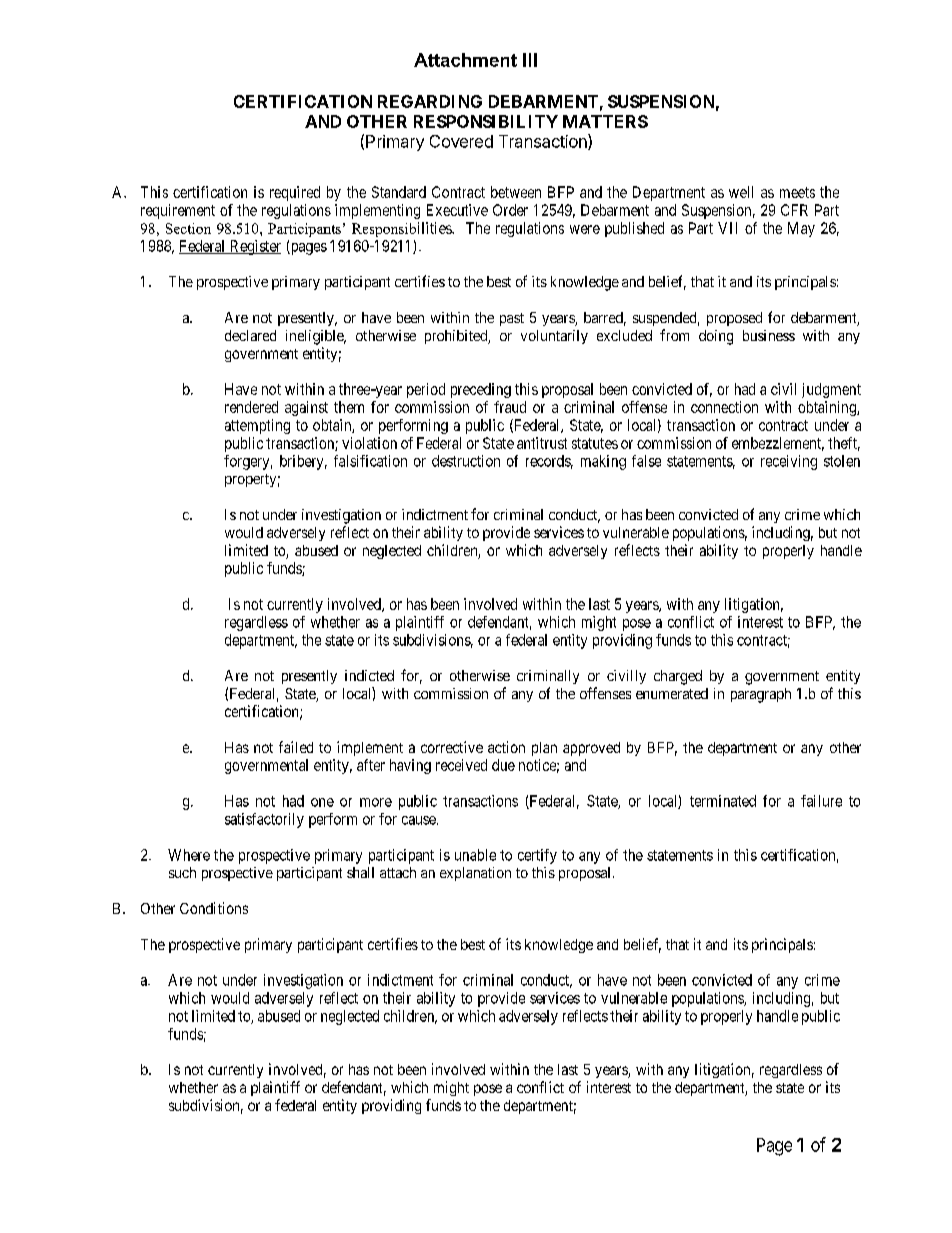  I want to click on past, so click(512, 319).
